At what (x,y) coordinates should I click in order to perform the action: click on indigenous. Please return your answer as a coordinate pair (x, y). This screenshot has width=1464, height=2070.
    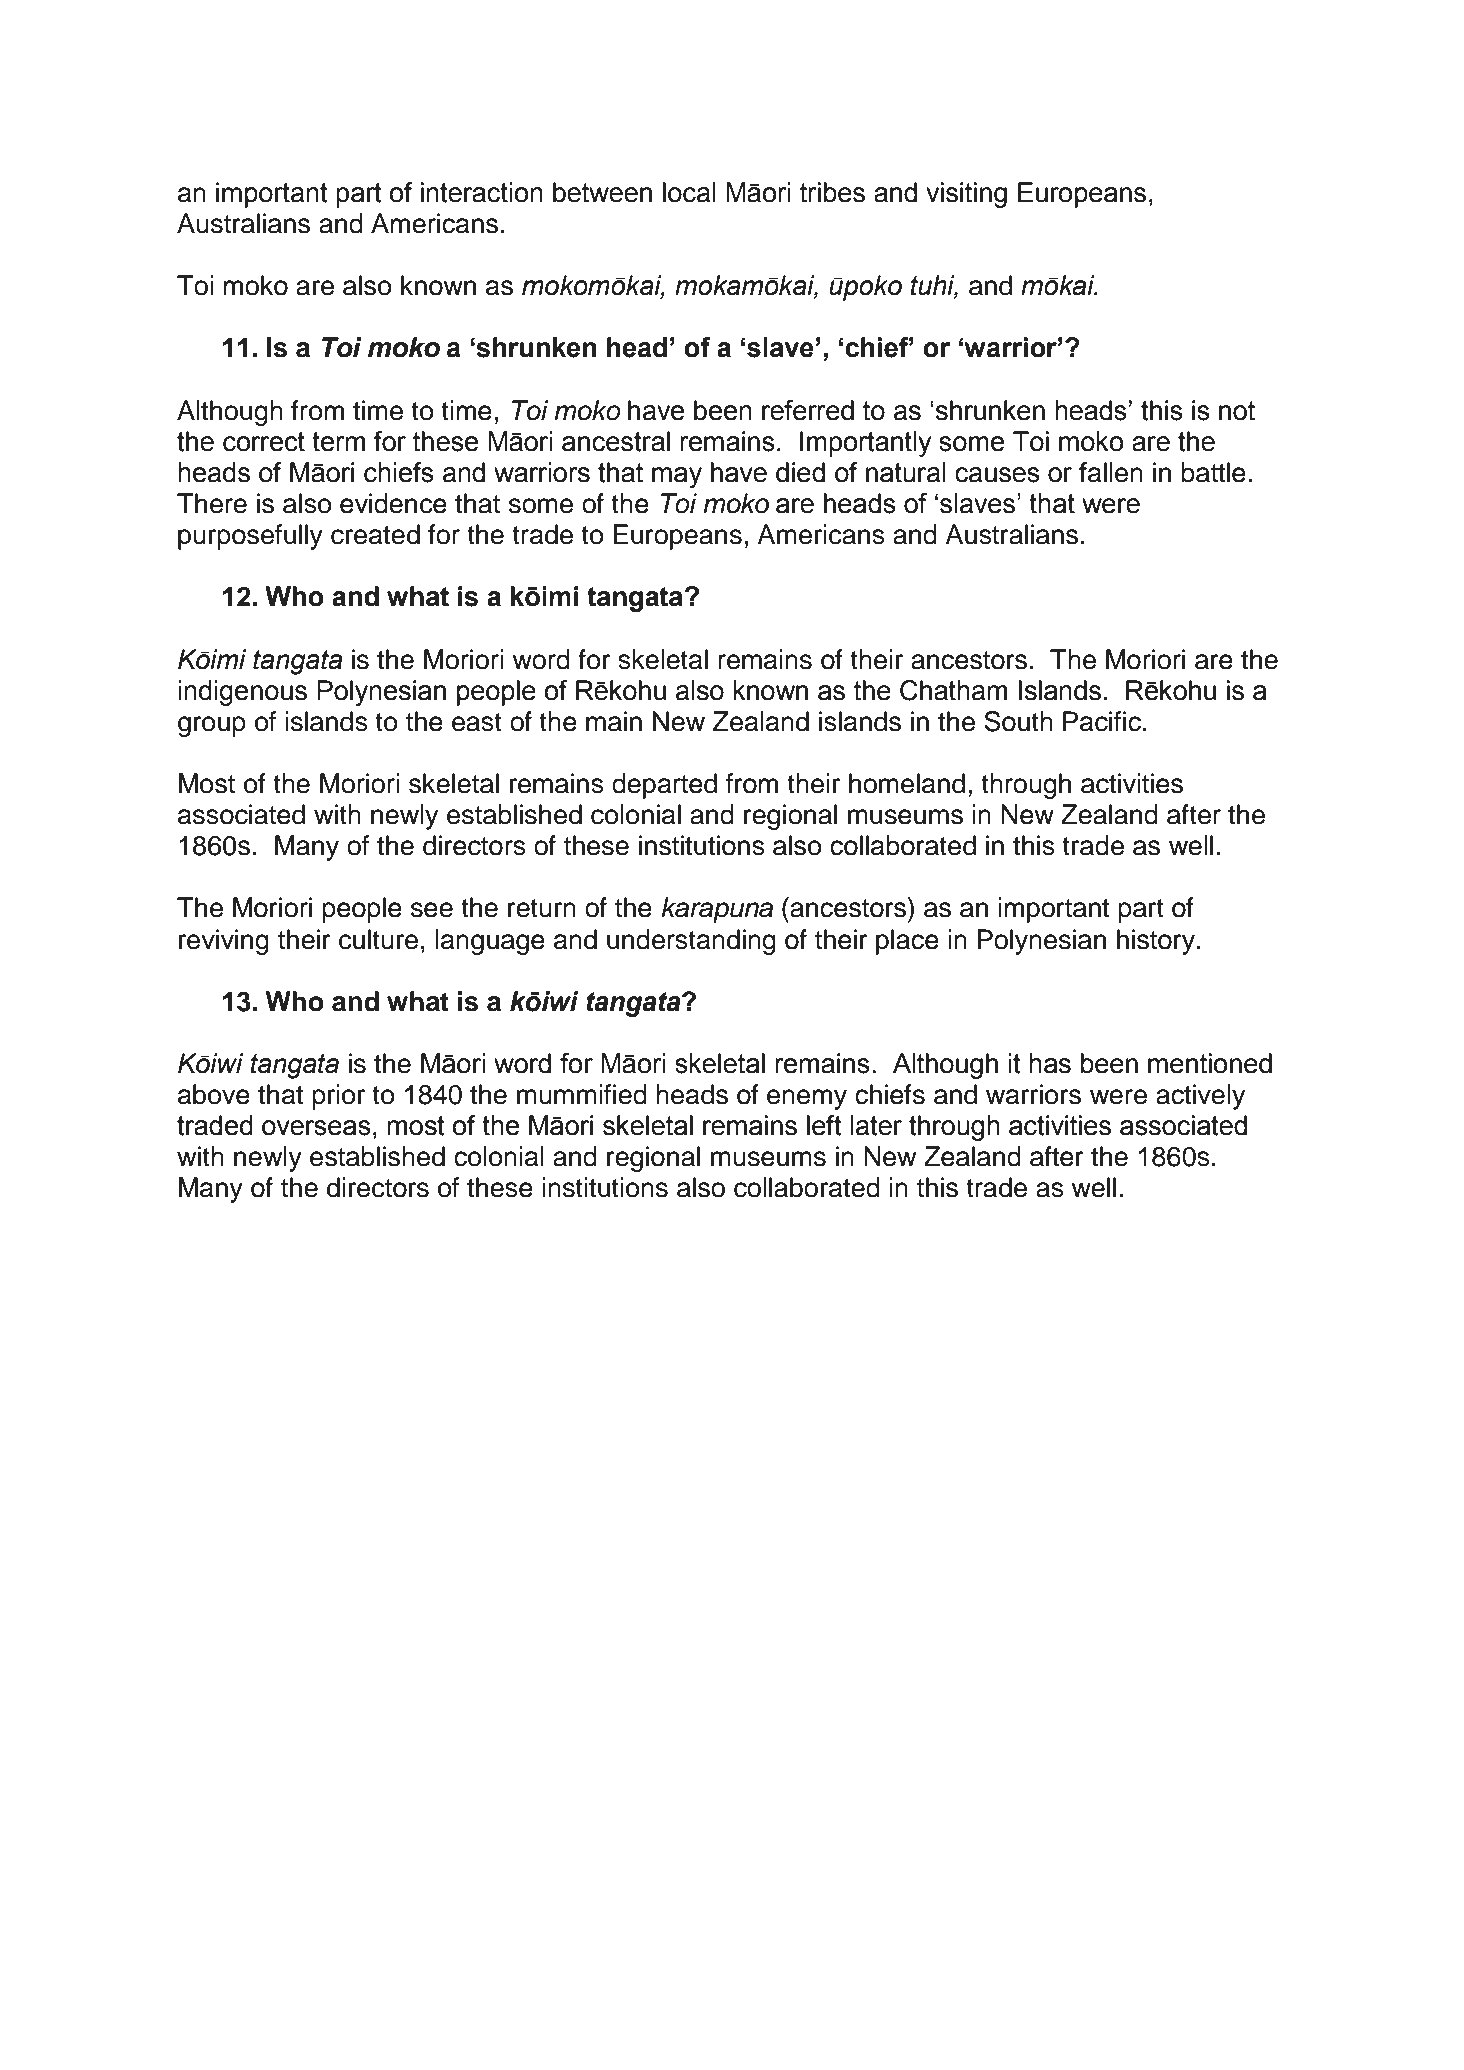
    Looking at the image, I should click on (242, 693).
